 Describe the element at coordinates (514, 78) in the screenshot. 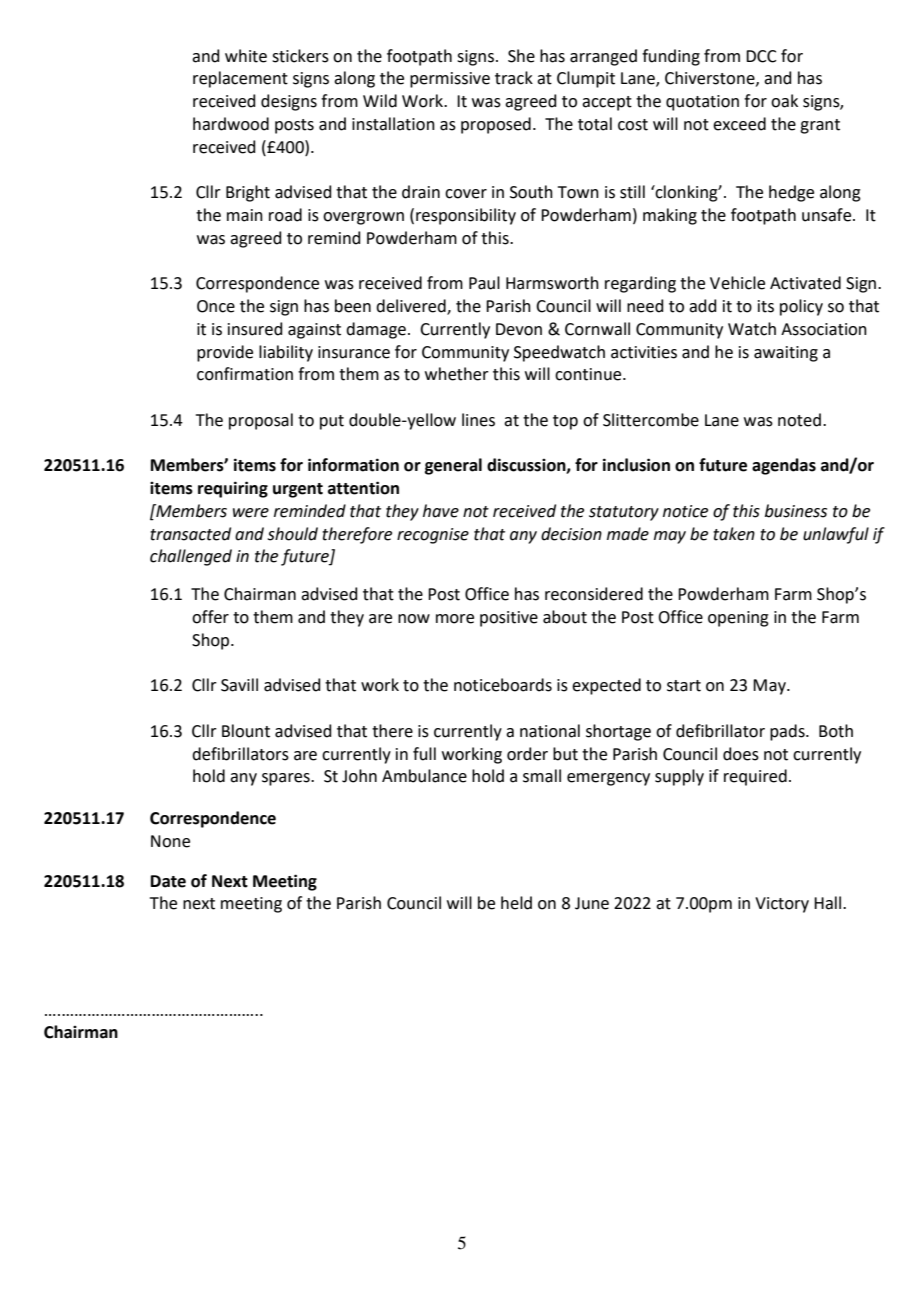

I see `track` at that location.
